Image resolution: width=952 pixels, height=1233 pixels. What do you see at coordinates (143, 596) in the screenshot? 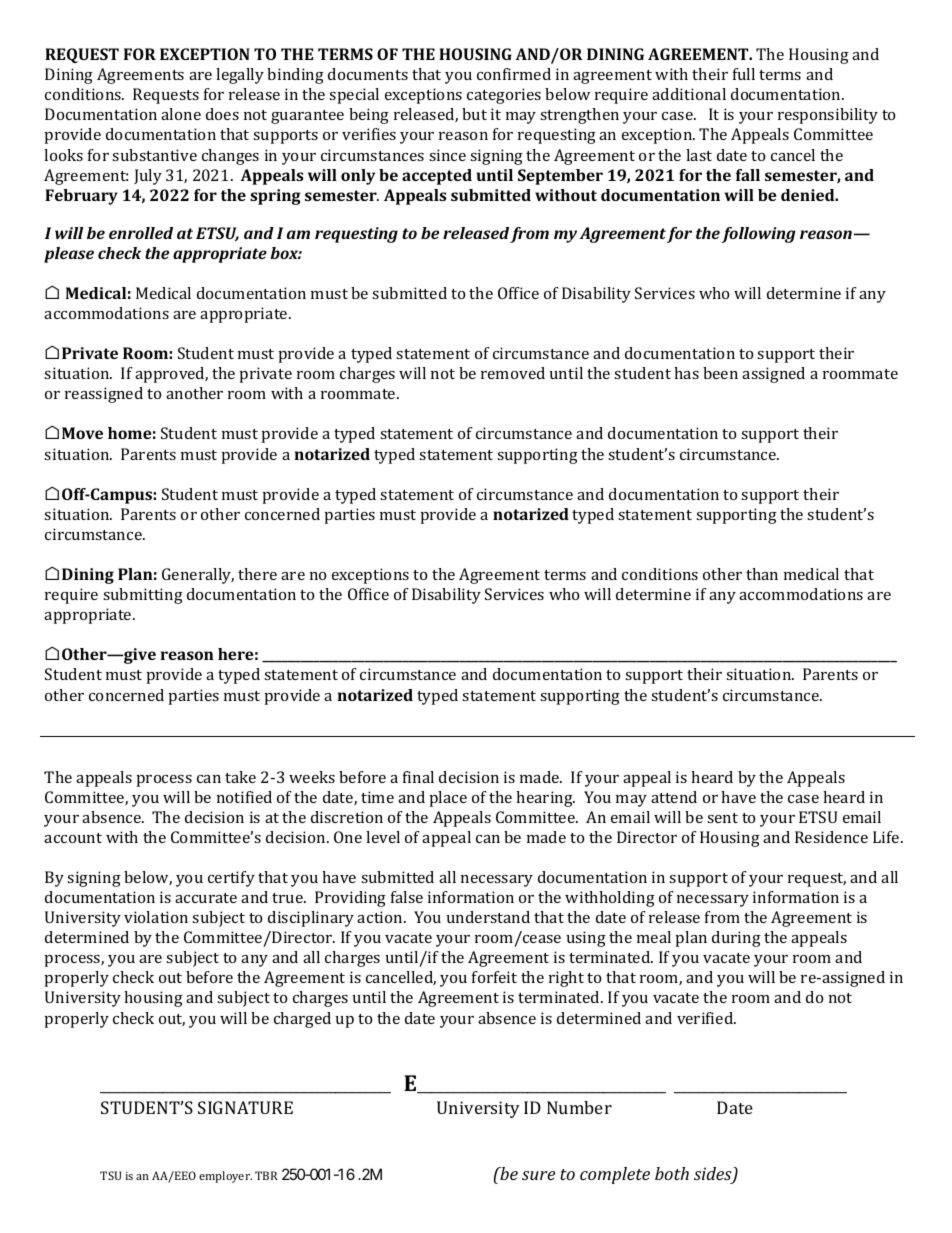
I see `submitting` at bounding box center [143, 596].
